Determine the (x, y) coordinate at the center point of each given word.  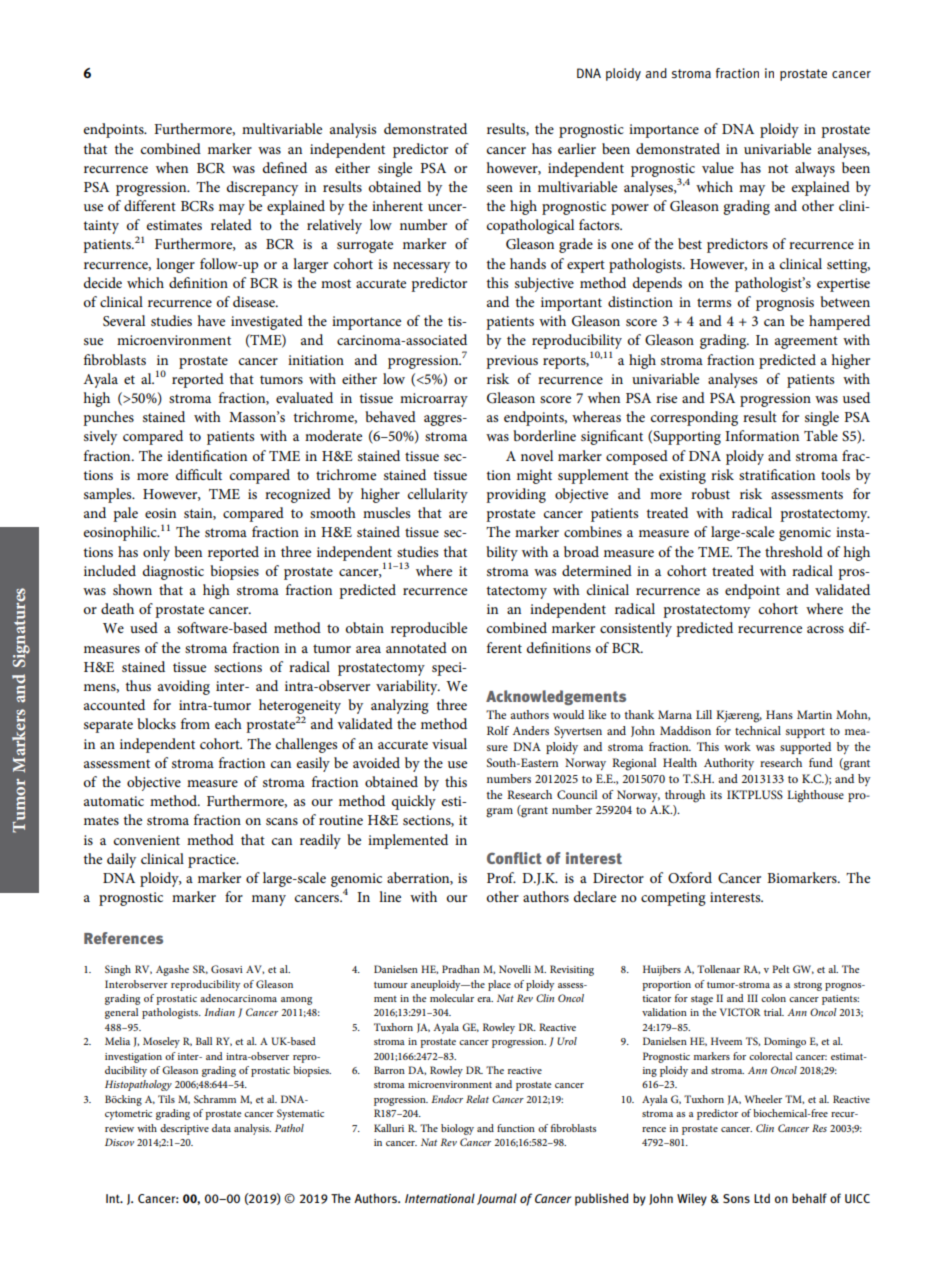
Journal (497, 1199)
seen (500, 188)
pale (125, 514)
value (718, 167)
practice (213, 861)
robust (710, 493)
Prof (501, 877)
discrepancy (262, 188)
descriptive (184, 1129)
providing (516, 495)
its (716, 795)
